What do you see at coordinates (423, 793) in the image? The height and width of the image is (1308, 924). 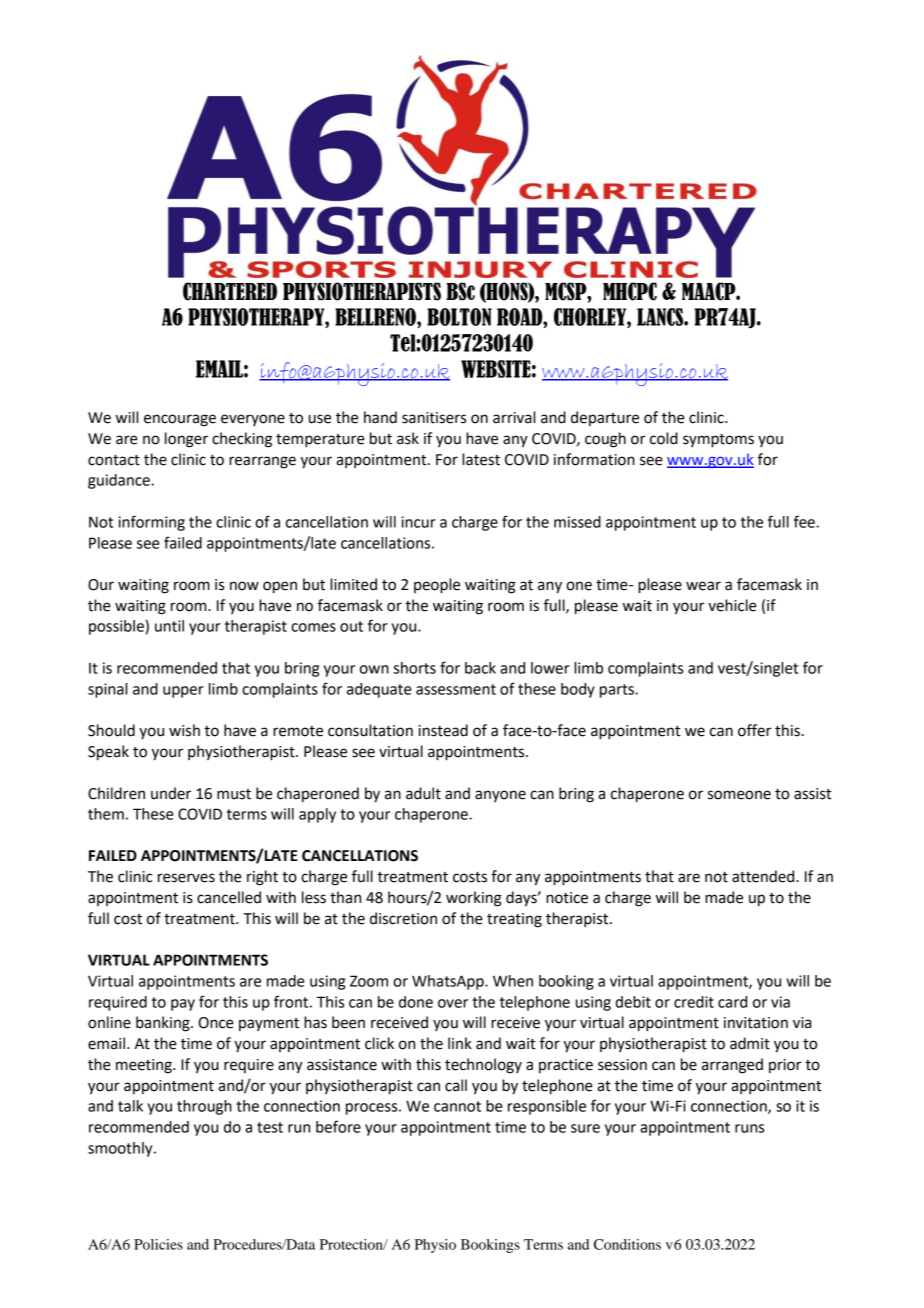 I see `adult` at bounding box center [423, 793].
